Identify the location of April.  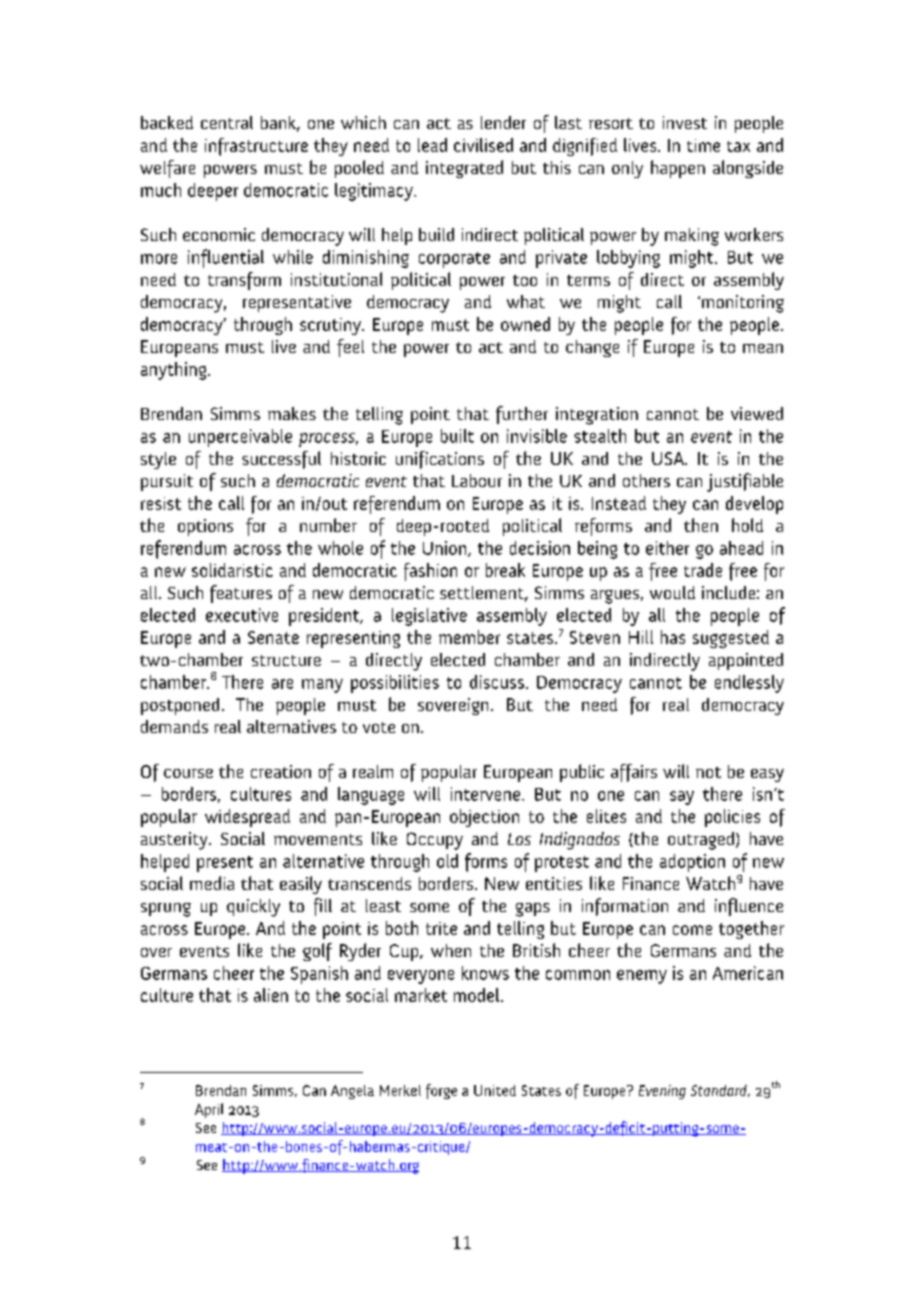
(209, 1110).
